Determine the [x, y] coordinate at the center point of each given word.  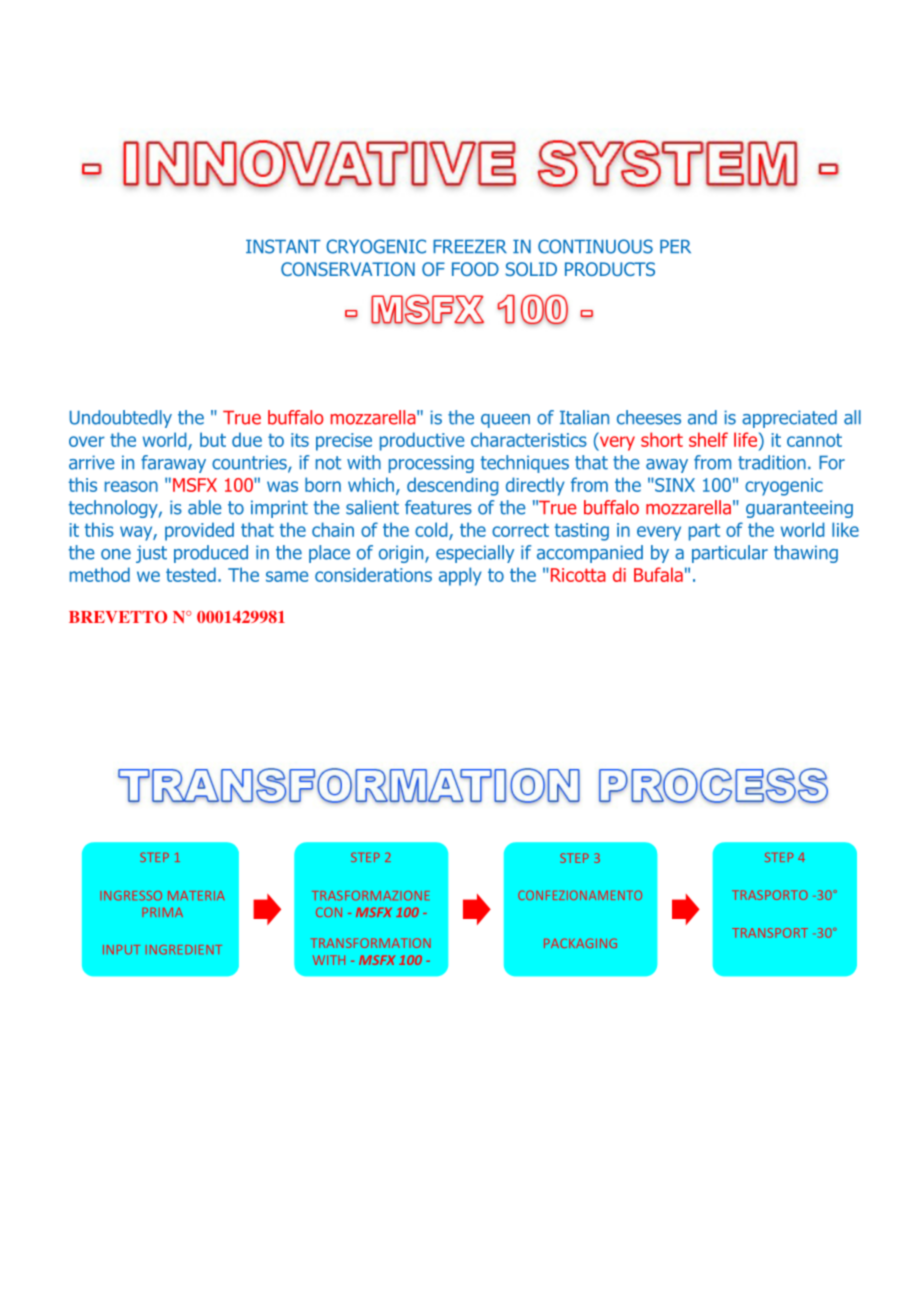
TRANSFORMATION [371, 943]
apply [460, 576]
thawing [806, 554]
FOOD [475, 269]
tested [191, 574]
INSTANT [283, 246]
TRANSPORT [770, 933]
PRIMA [162, 912]
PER [675, 246]
